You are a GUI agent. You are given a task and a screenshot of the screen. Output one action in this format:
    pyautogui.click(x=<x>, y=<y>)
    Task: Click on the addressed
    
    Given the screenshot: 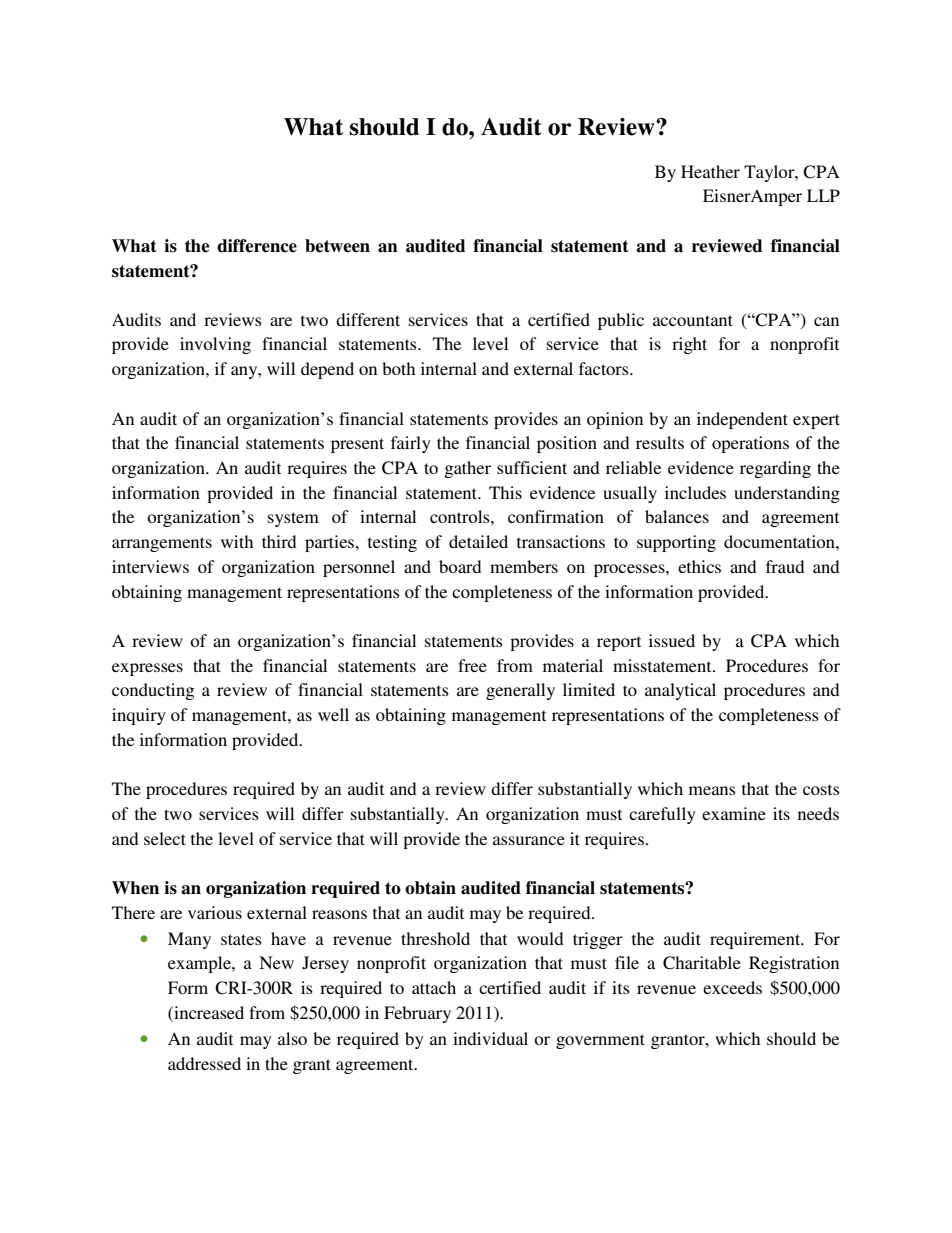 What is the action you would take?
    pyautogui.click(x=204, y=1063)
